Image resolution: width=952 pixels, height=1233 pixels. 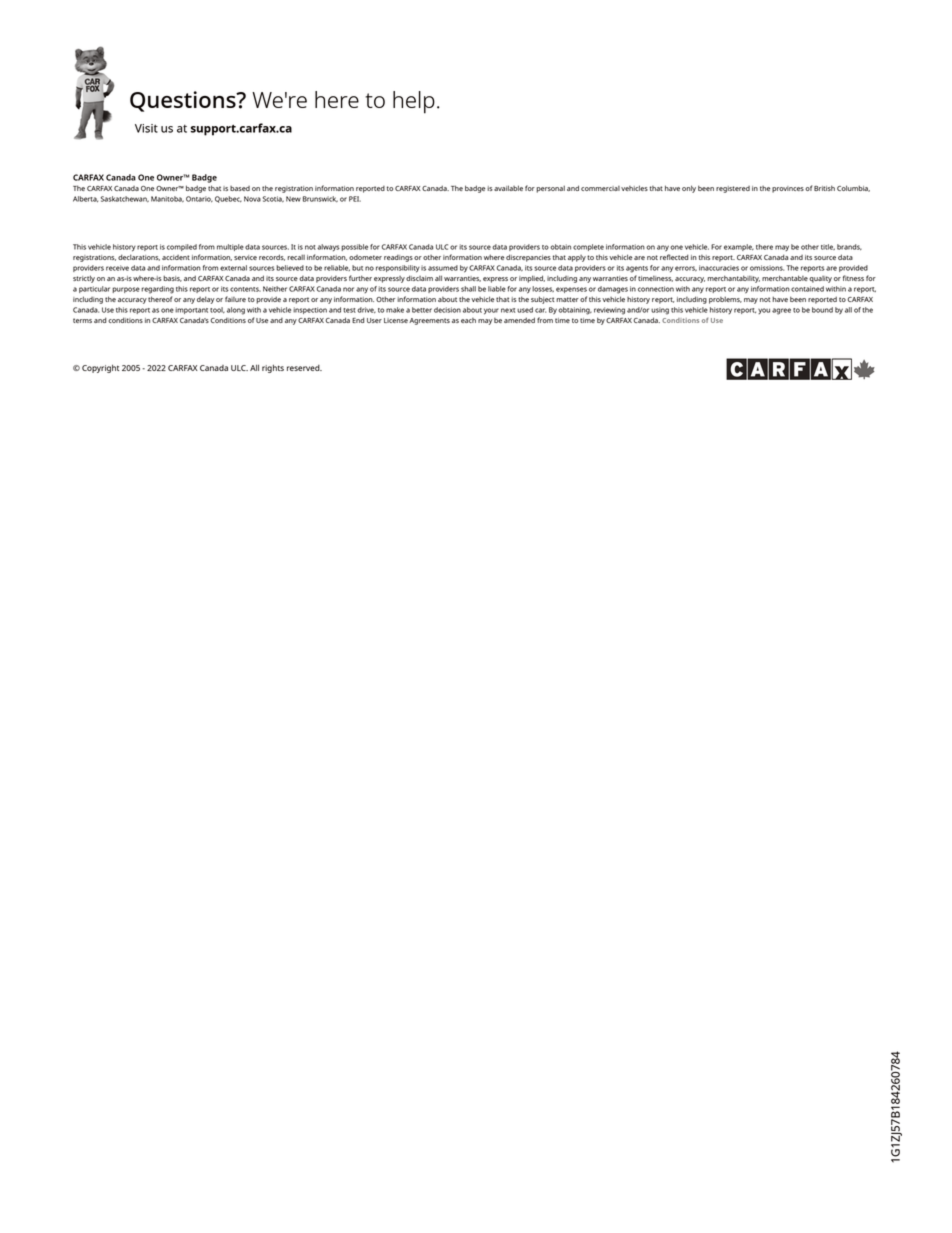 I want to click on possible, so click(x=354, y=247).
